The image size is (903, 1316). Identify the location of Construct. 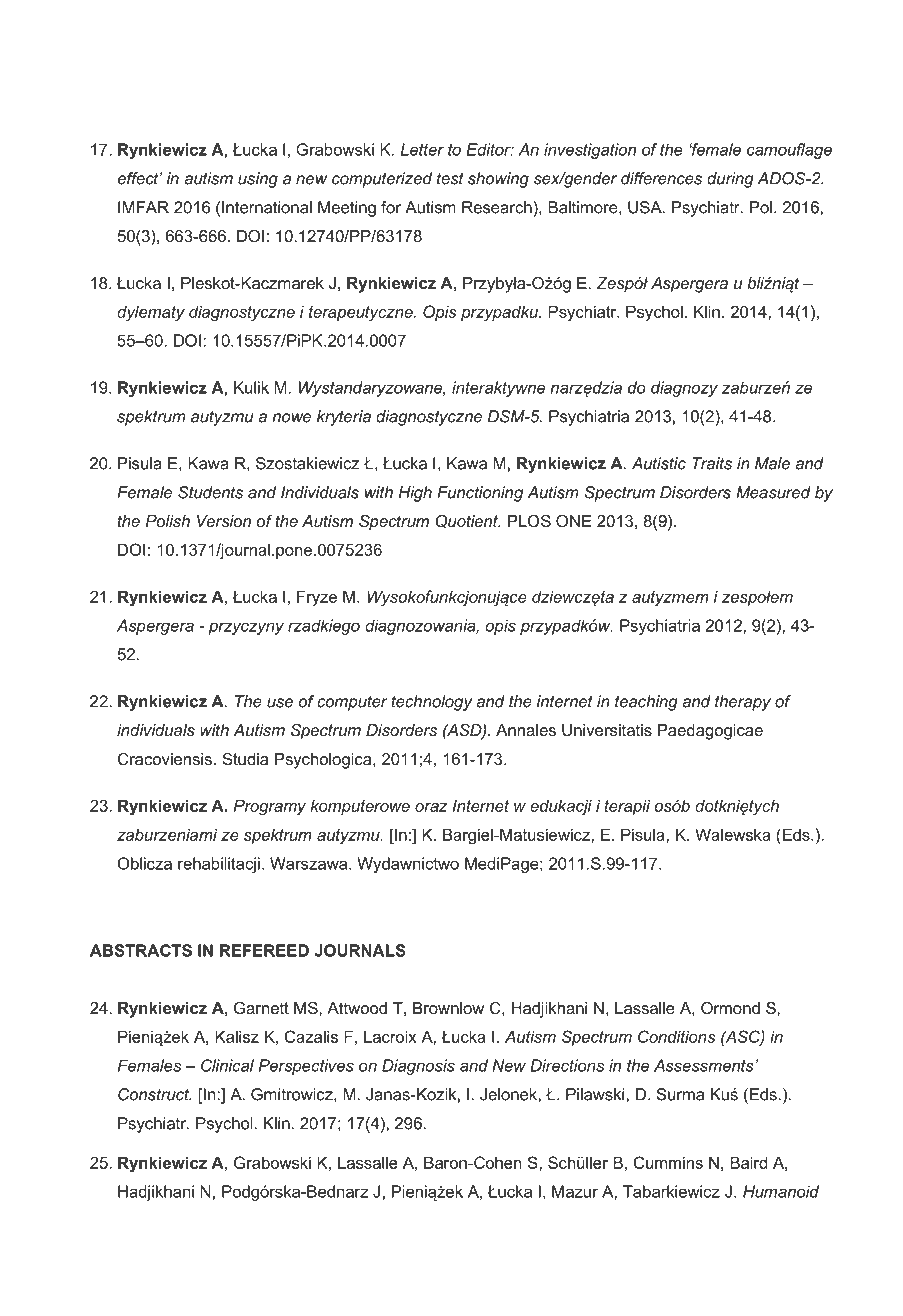
(155, 1094).
